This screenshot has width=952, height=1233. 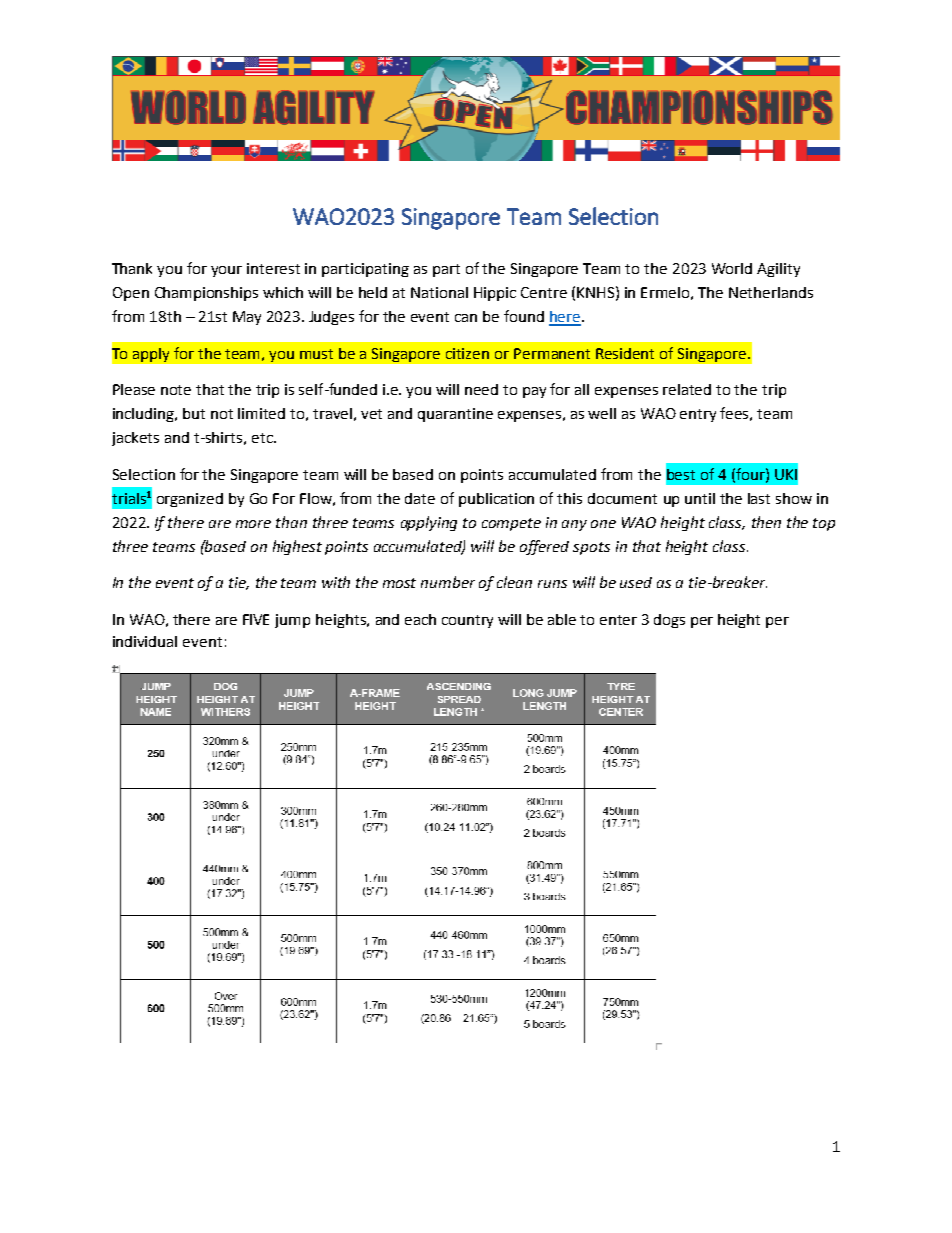 I want to click on National, so click(x=439, y=292).
